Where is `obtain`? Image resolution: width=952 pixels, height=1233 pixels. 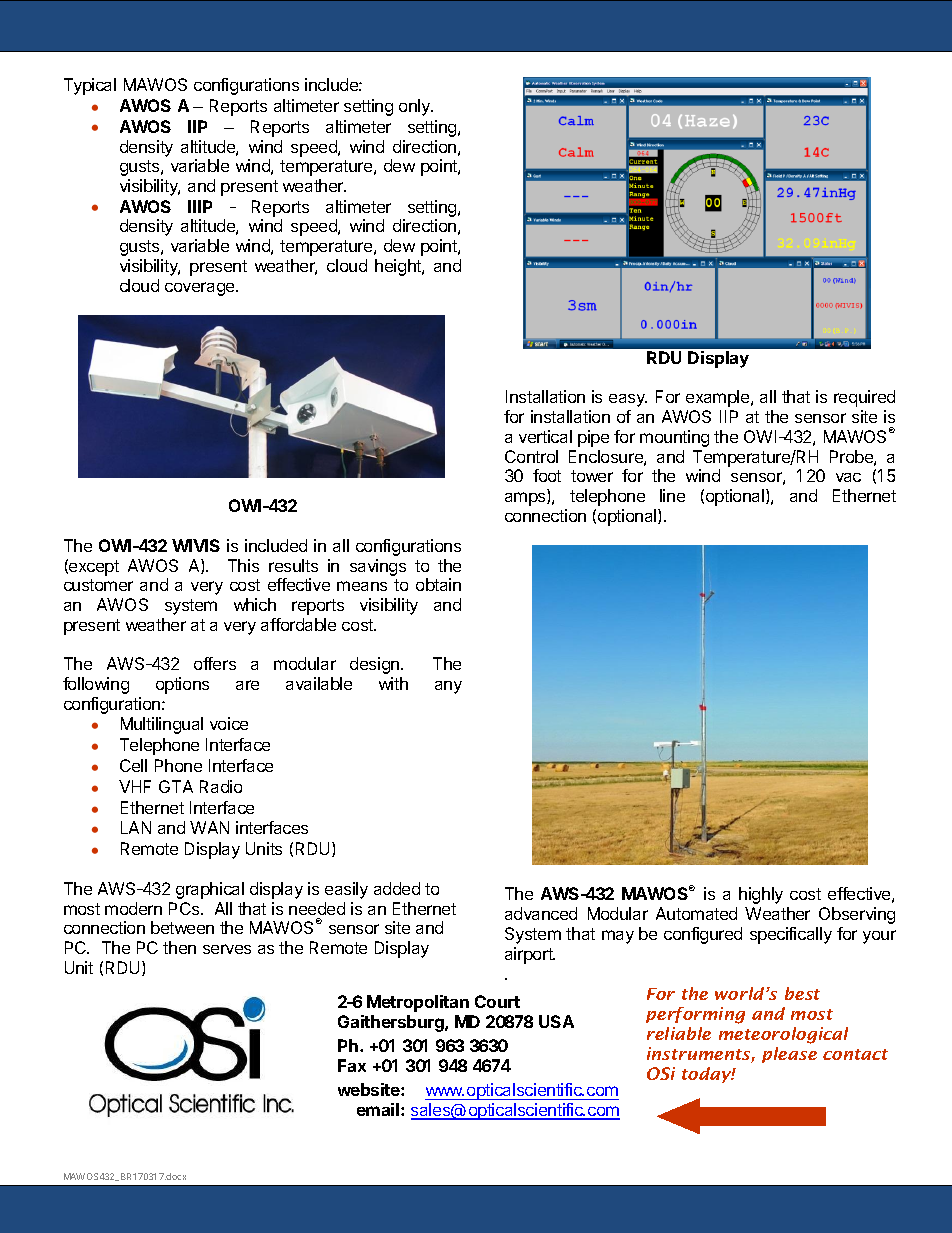
obtain is located at coordinates (438, 584).
